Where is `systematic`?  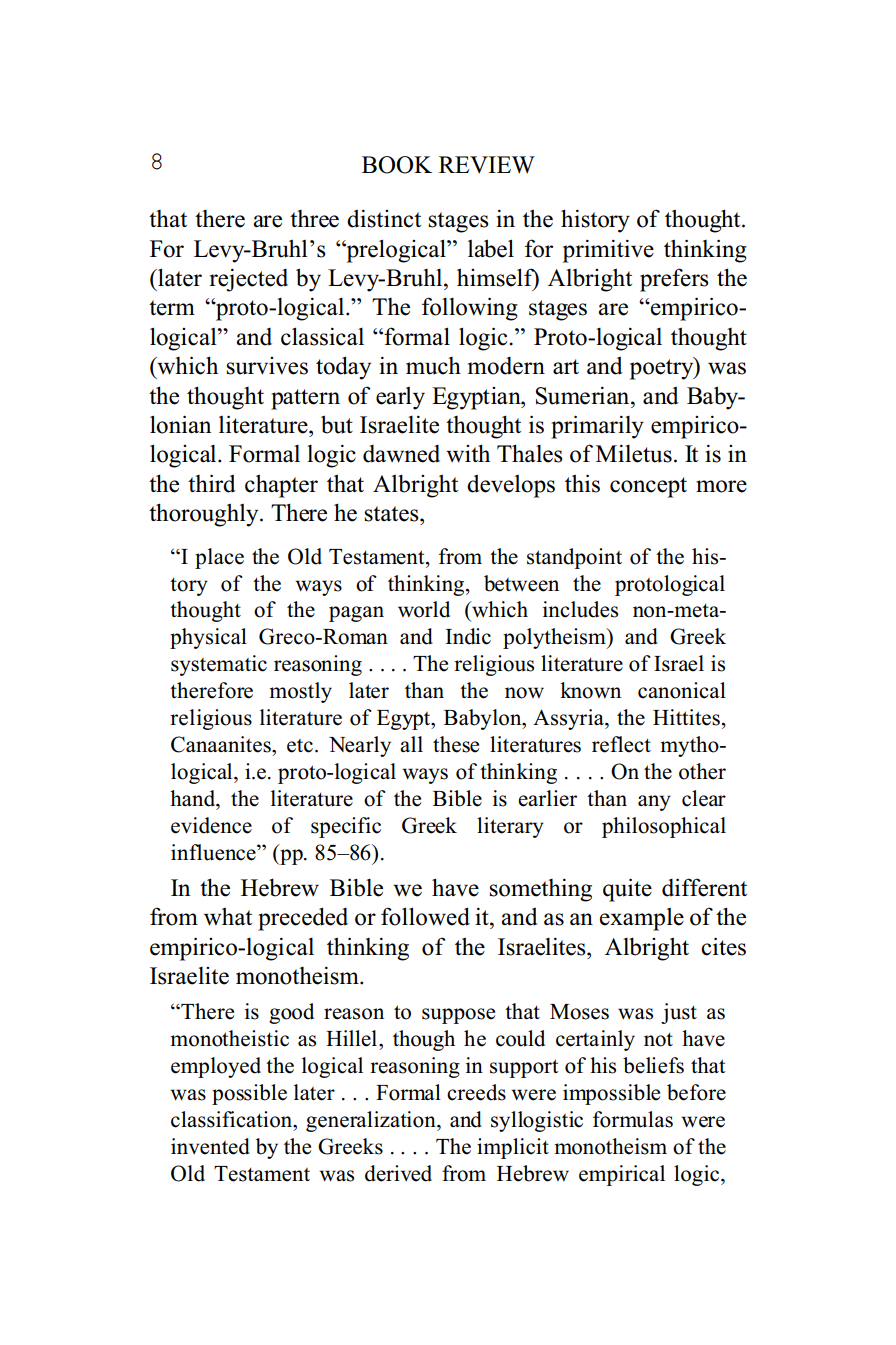
systematic is located at coordinates (219, 665).
